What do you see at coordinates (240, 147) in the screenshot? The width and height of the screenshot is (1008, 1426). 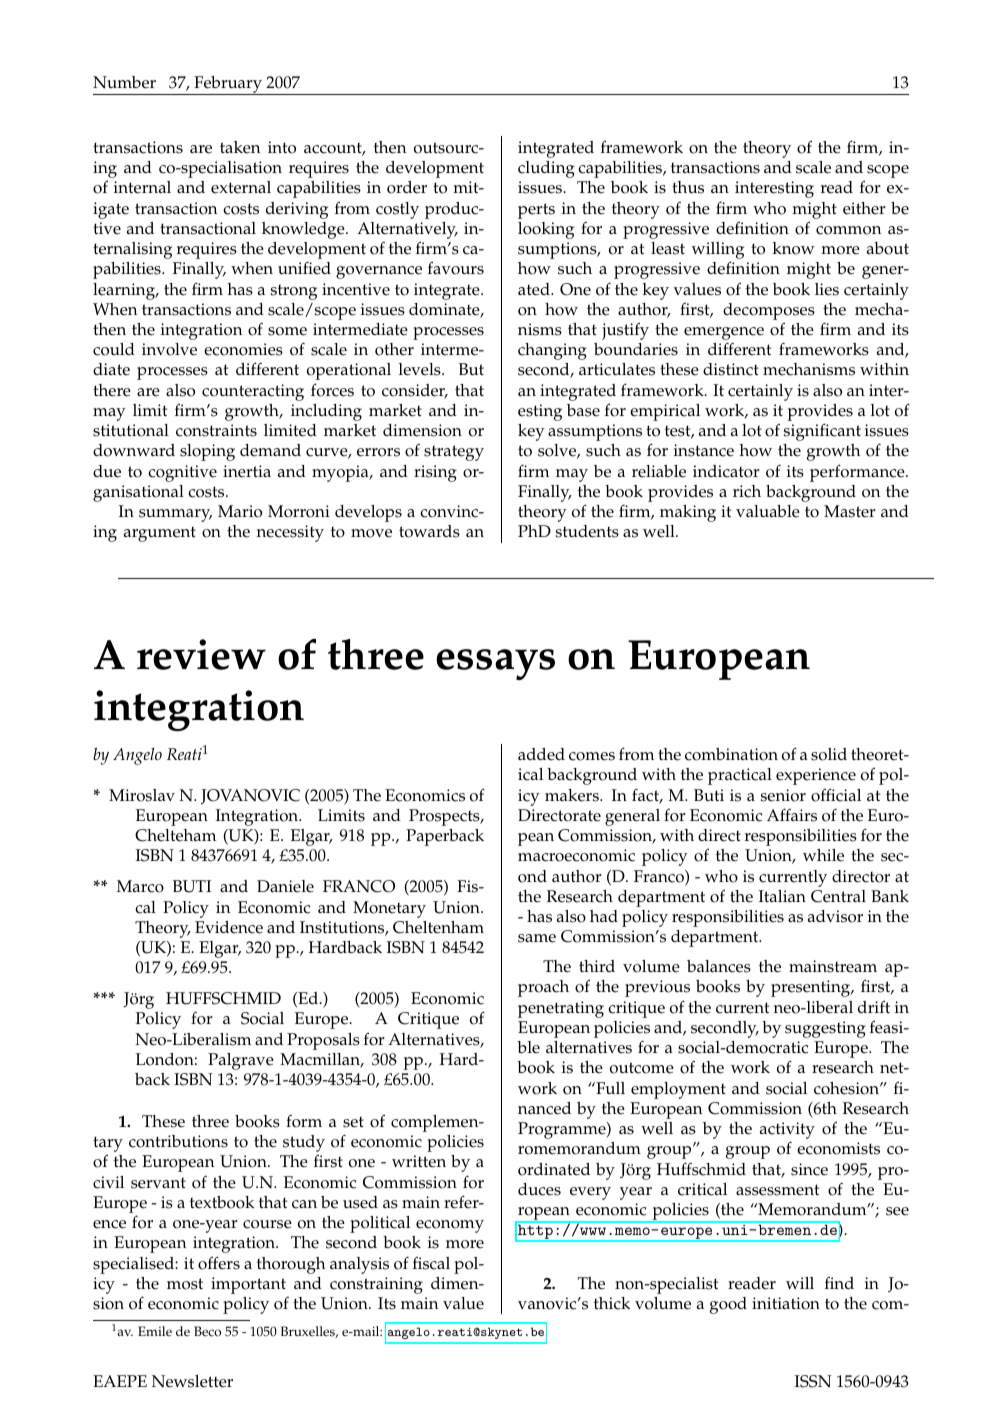 I see `taken` at bounding box center [240, 147].
